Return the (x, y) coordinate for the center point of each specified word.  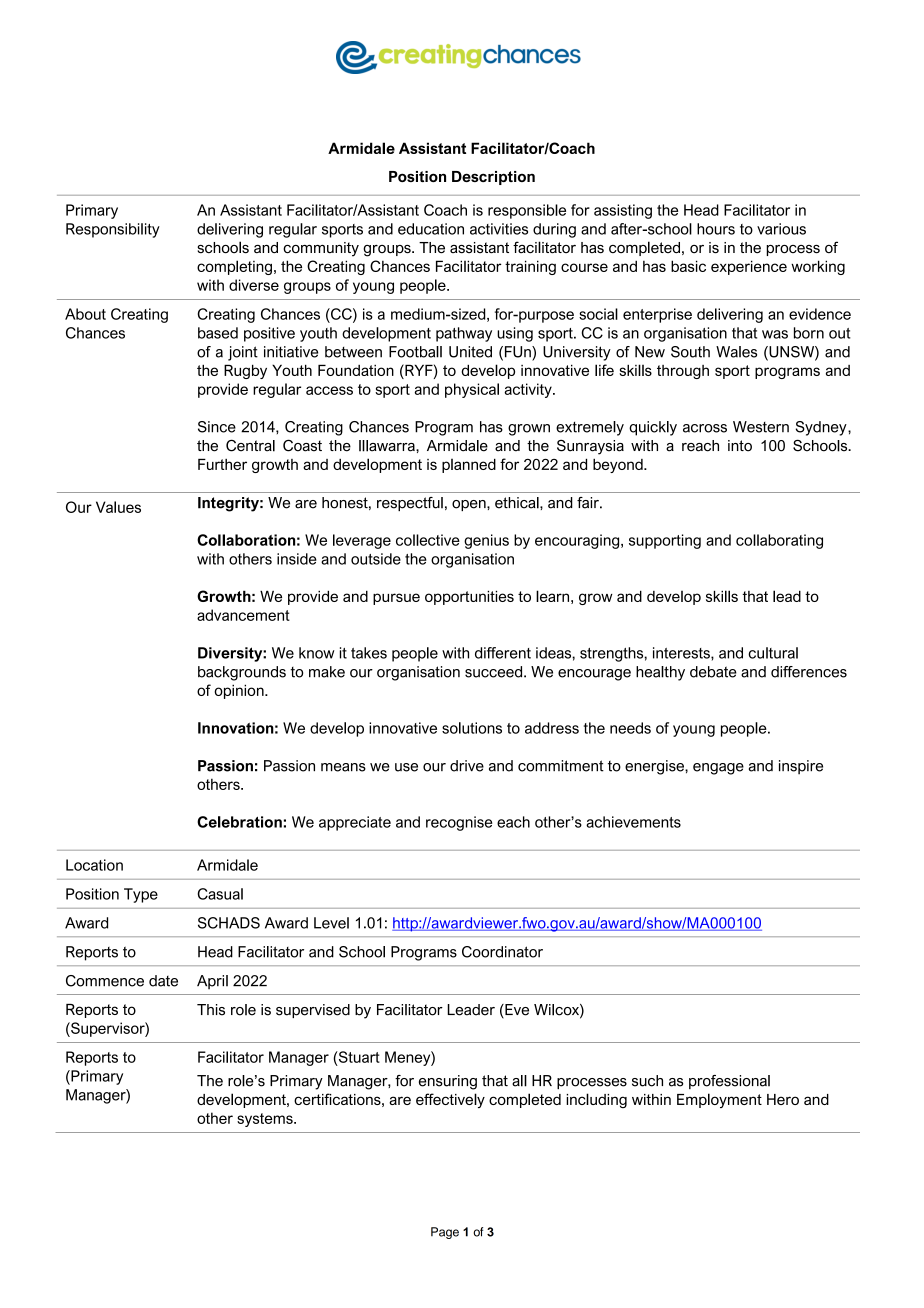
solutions (472, 728)
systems (266, 1120)
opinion (240, 691)
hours (716, 229)
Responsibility (113, 230)
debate (713, 672)
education (431, 229)
